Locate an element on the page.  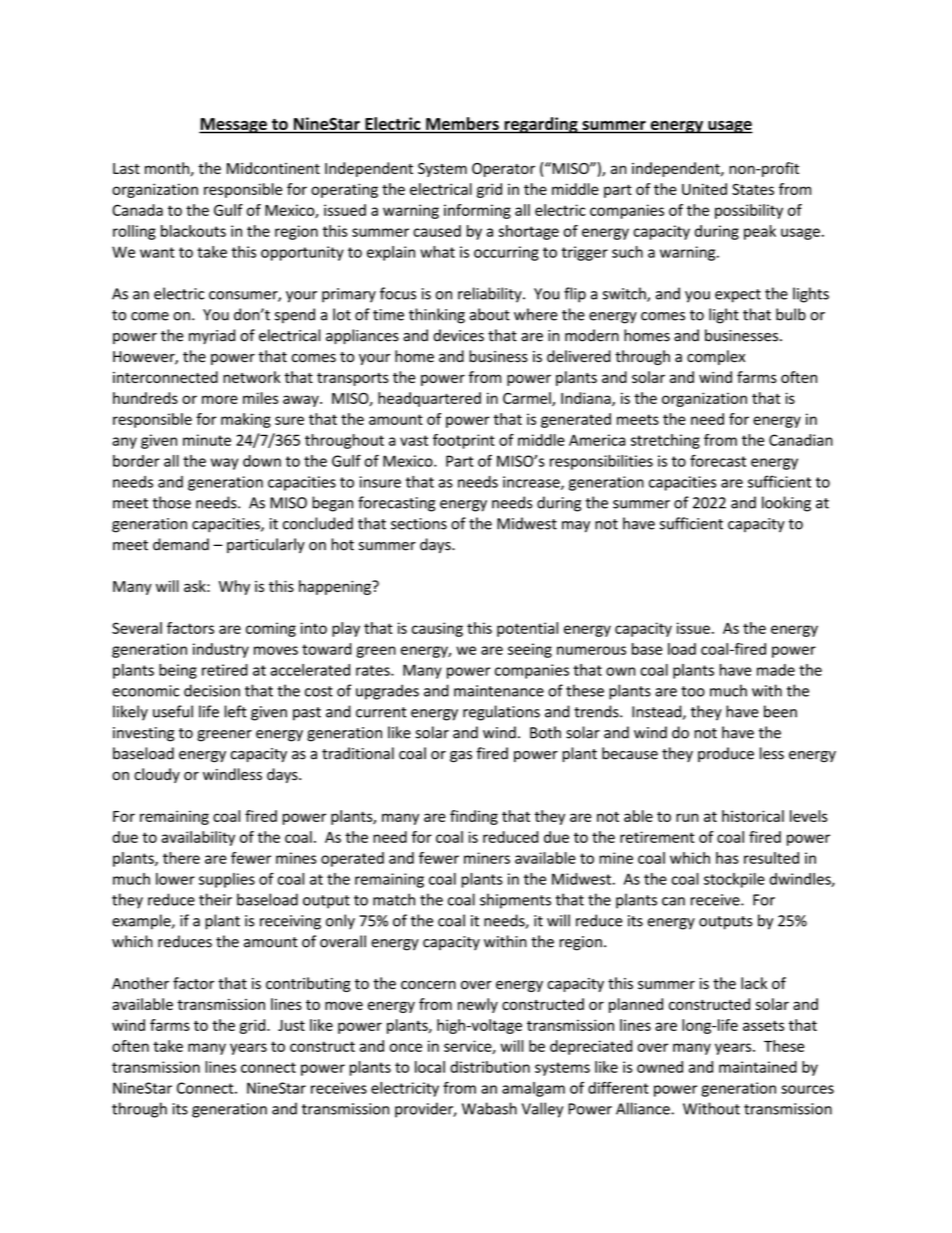
Message is located at coordinates (234, 126).
